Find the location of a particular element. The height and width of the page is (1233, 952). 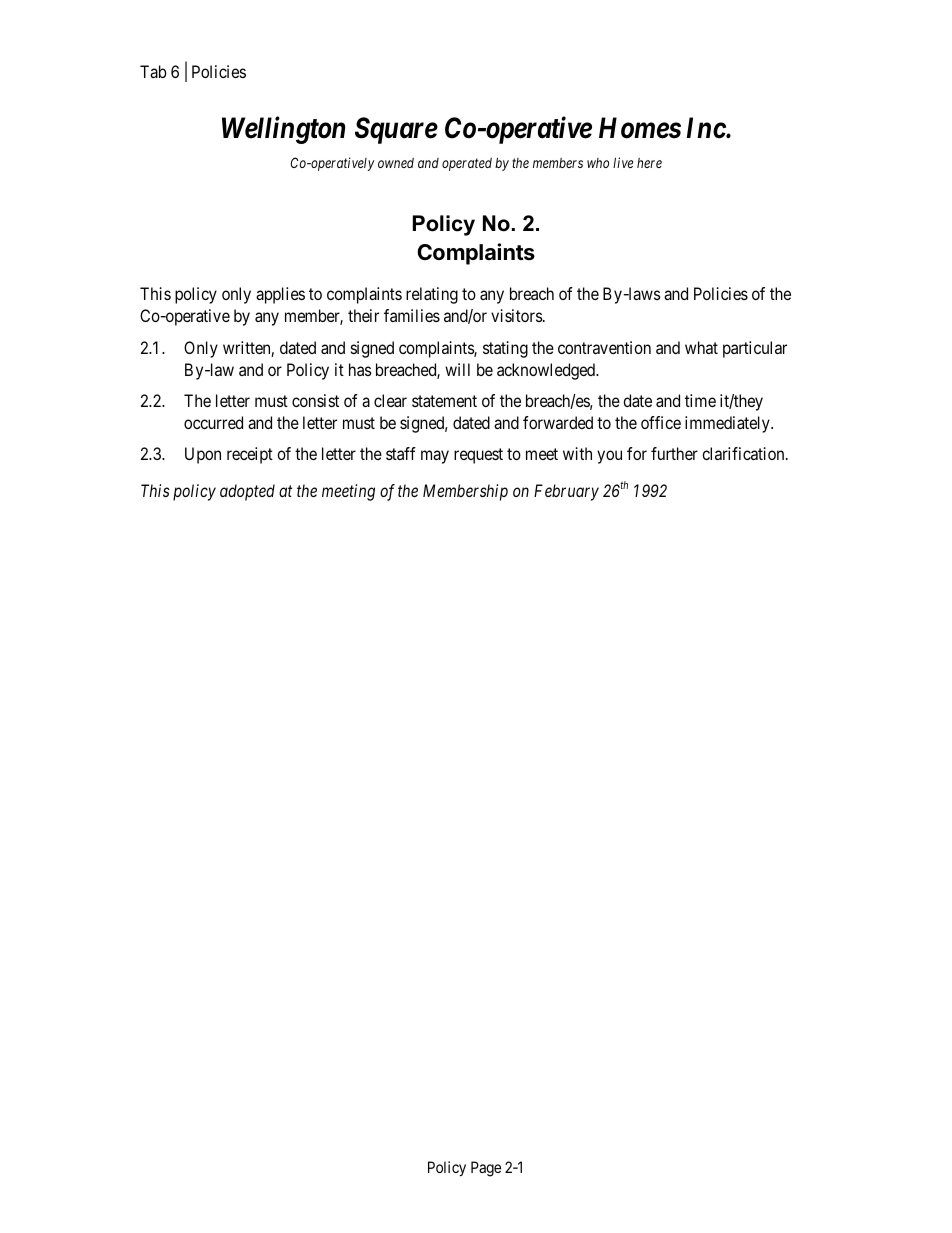

Square is located at coordinates (396, 130).
